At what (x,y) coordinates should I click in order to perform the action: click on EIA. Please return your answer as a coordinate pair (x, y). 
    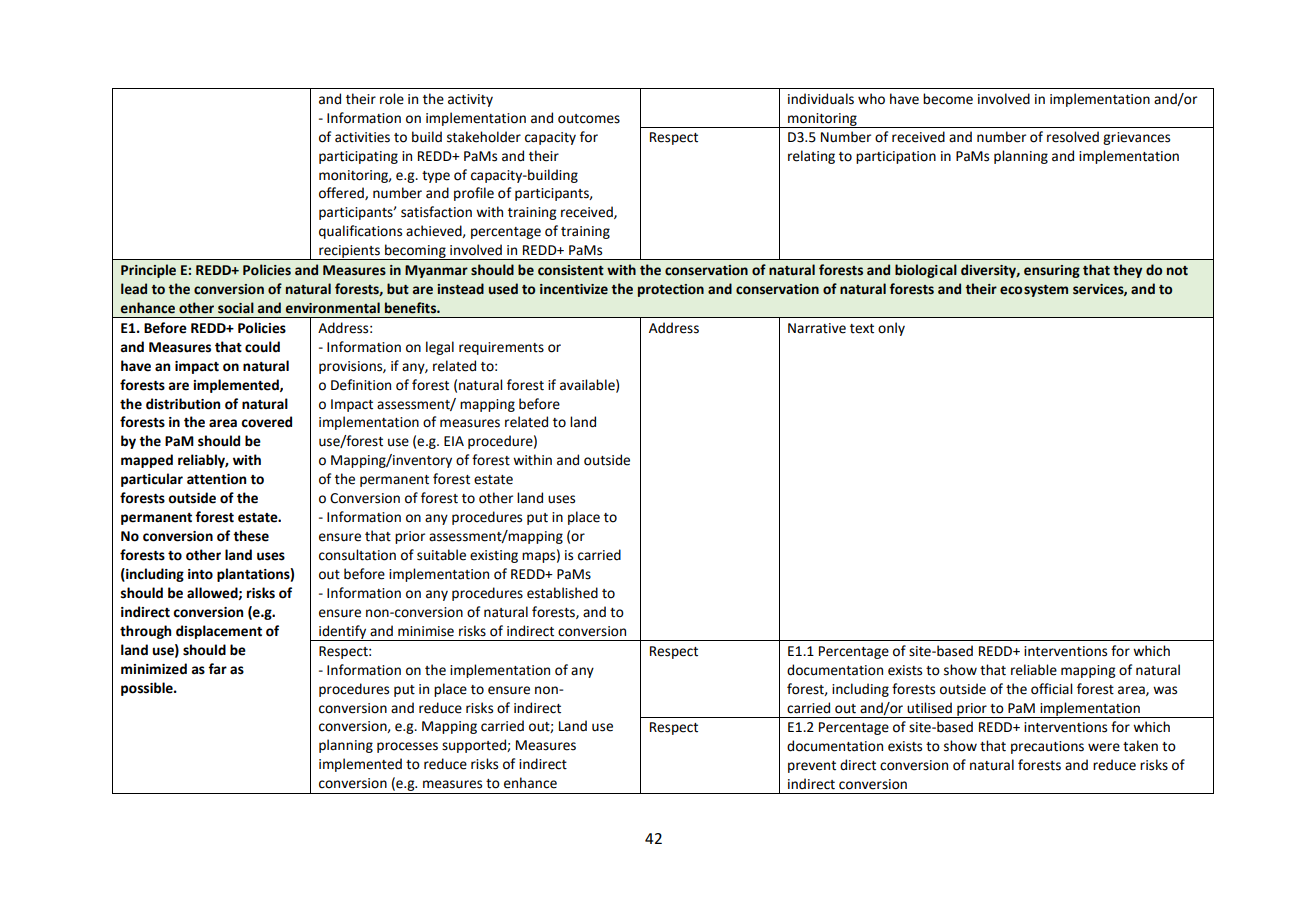
    Looking at the image, I should click on (454, 441).
